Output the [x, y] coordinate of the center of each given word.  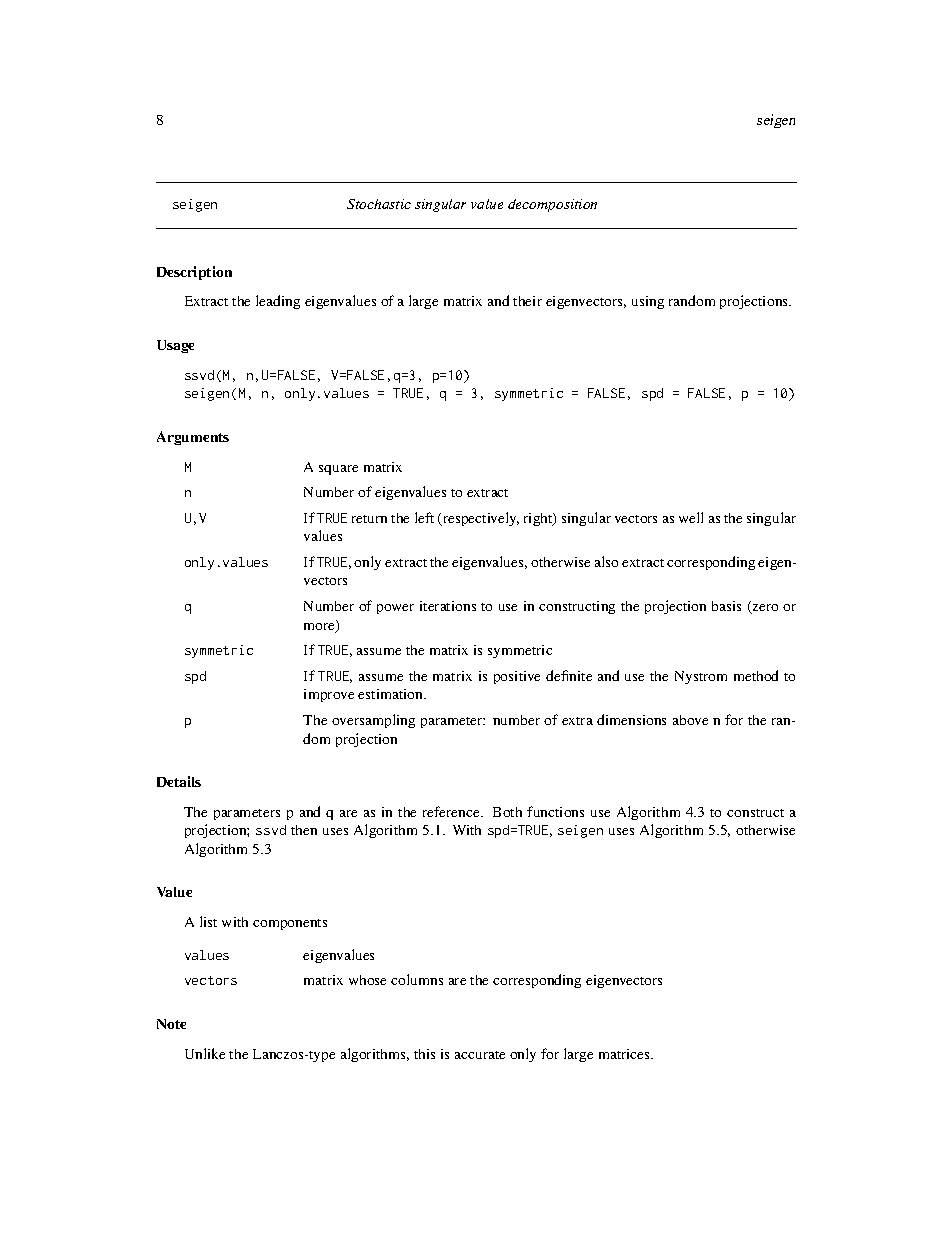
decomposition [552, 205]
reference [453, 811]
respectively [480, 519]
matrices [625, 1054]
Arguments [193, 438]
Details [179, 781]
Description [194, 273]
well [691, 517]
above [690, 720]
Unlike [205, 1053]
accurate [480, 1055]
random [692, 300]
